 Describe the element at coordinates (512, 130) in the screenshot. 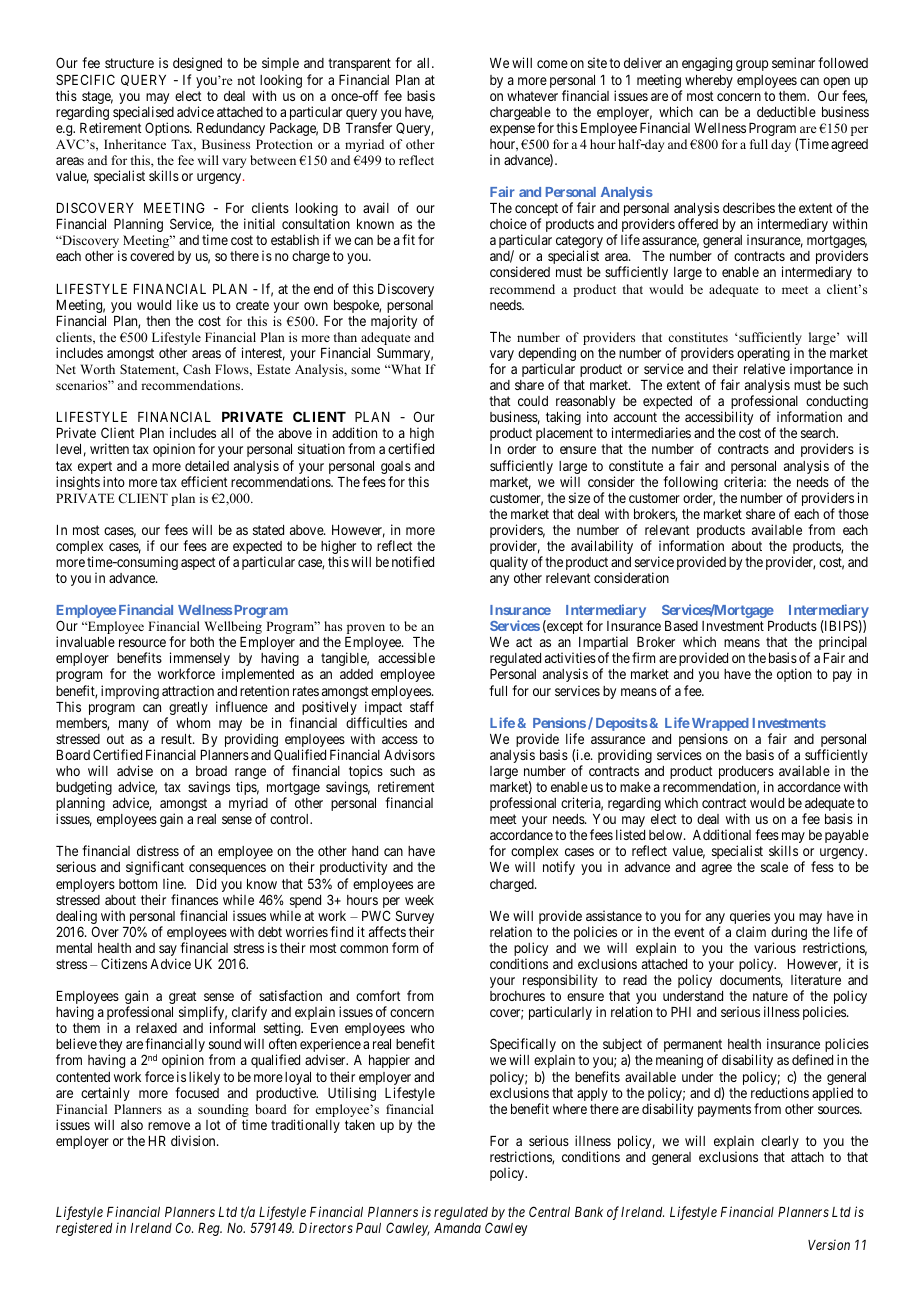

I see `expense` at that location.
